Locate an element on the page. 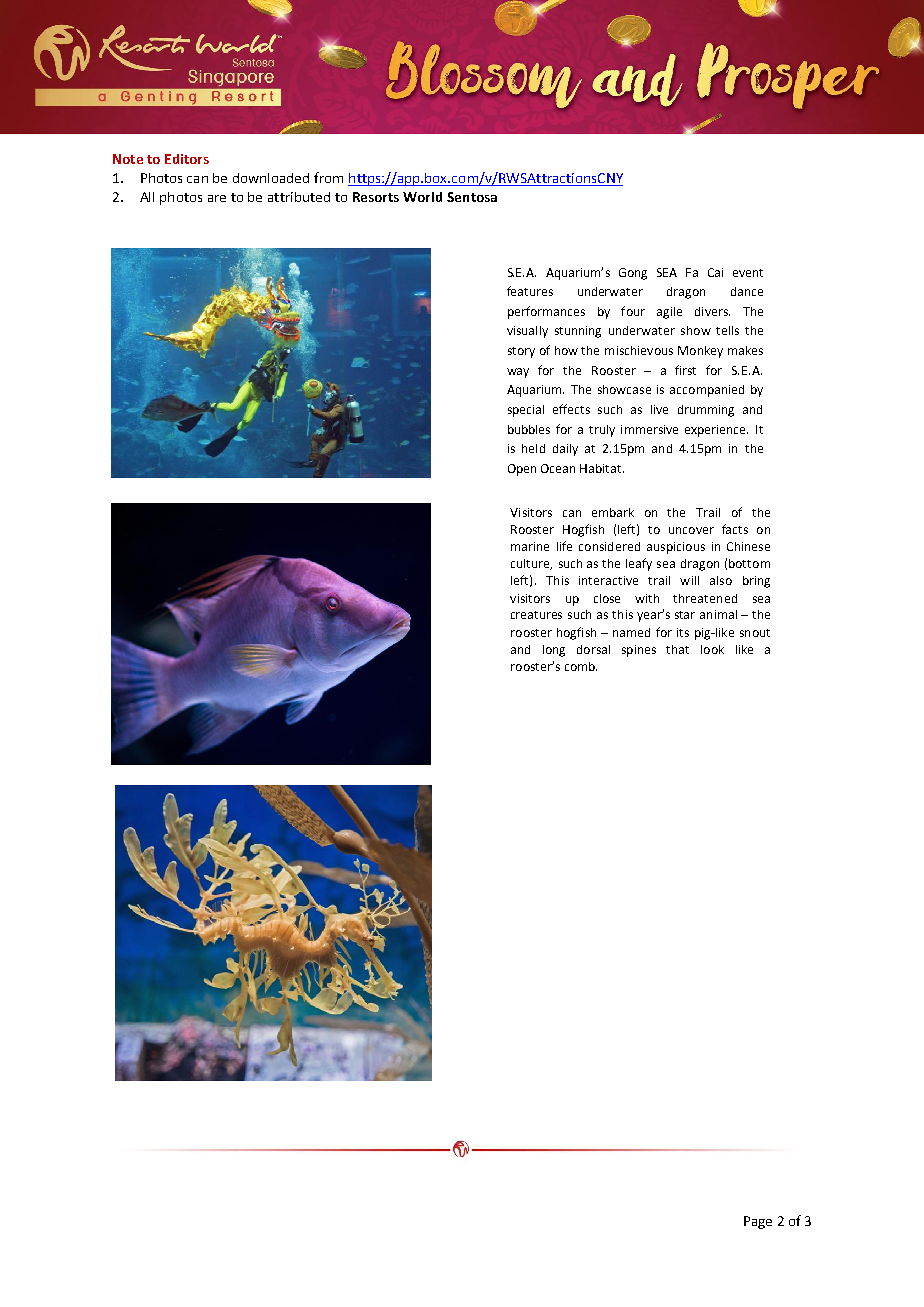 Image resolution: width=924 pixels, height=1307 pixels. long is located at coordinates (554, 651).
